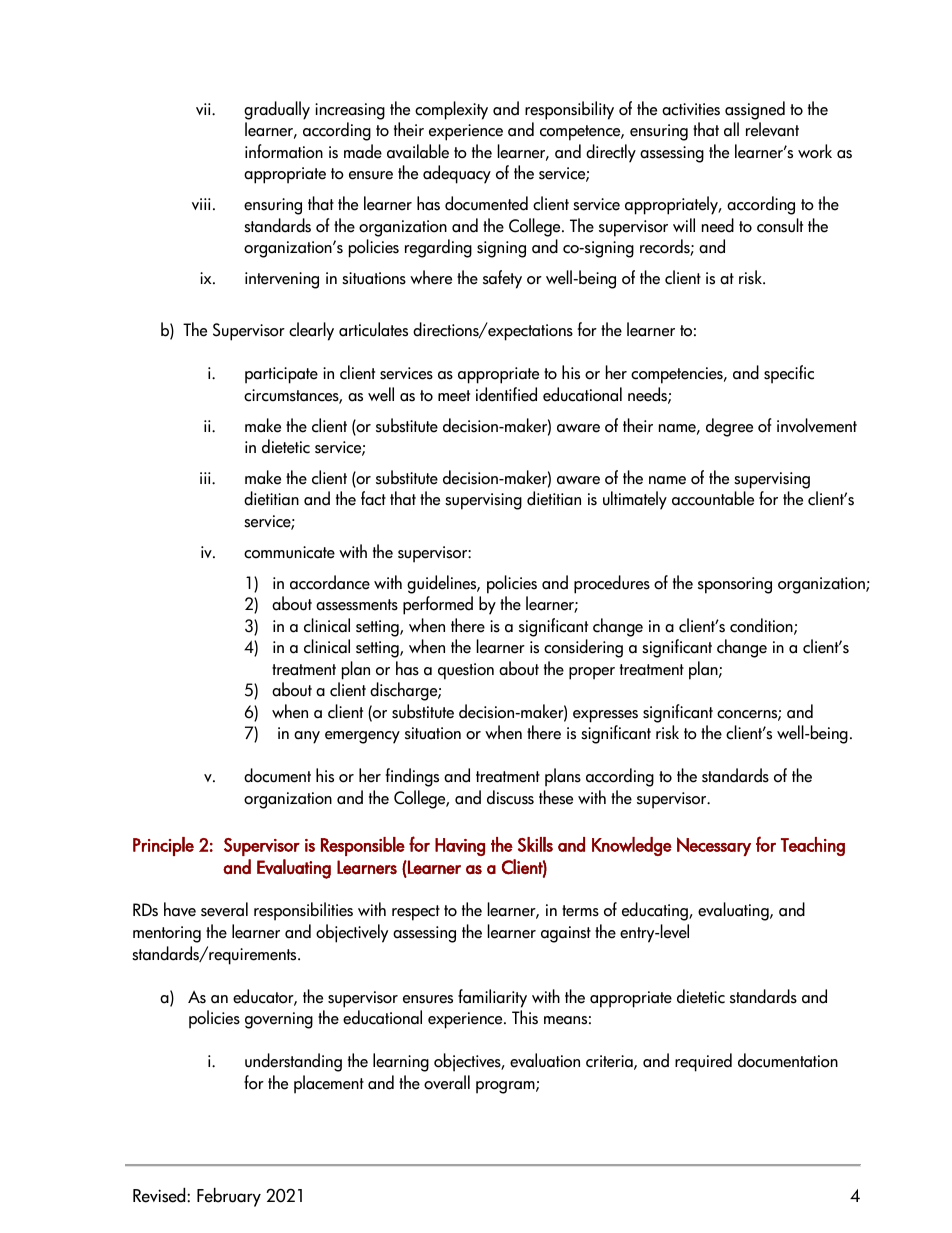  Describe the element at coordinates (229, 1197) in the document. I see `February` at that location.
